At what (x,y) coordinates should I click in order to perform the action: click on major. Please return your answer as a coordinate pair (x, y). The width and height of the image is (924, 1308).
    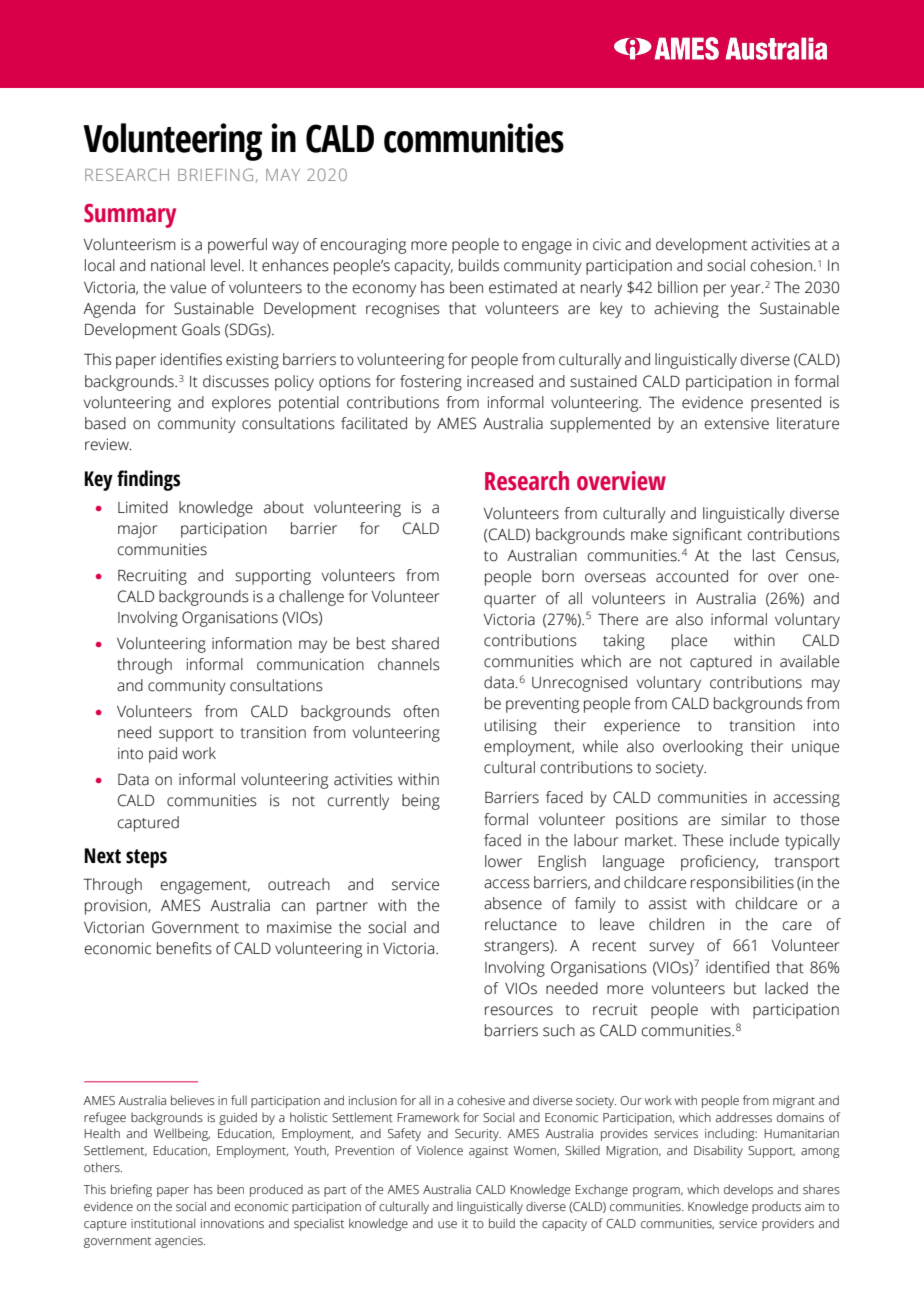
    Looking at the image, I should click on (138, 530).
